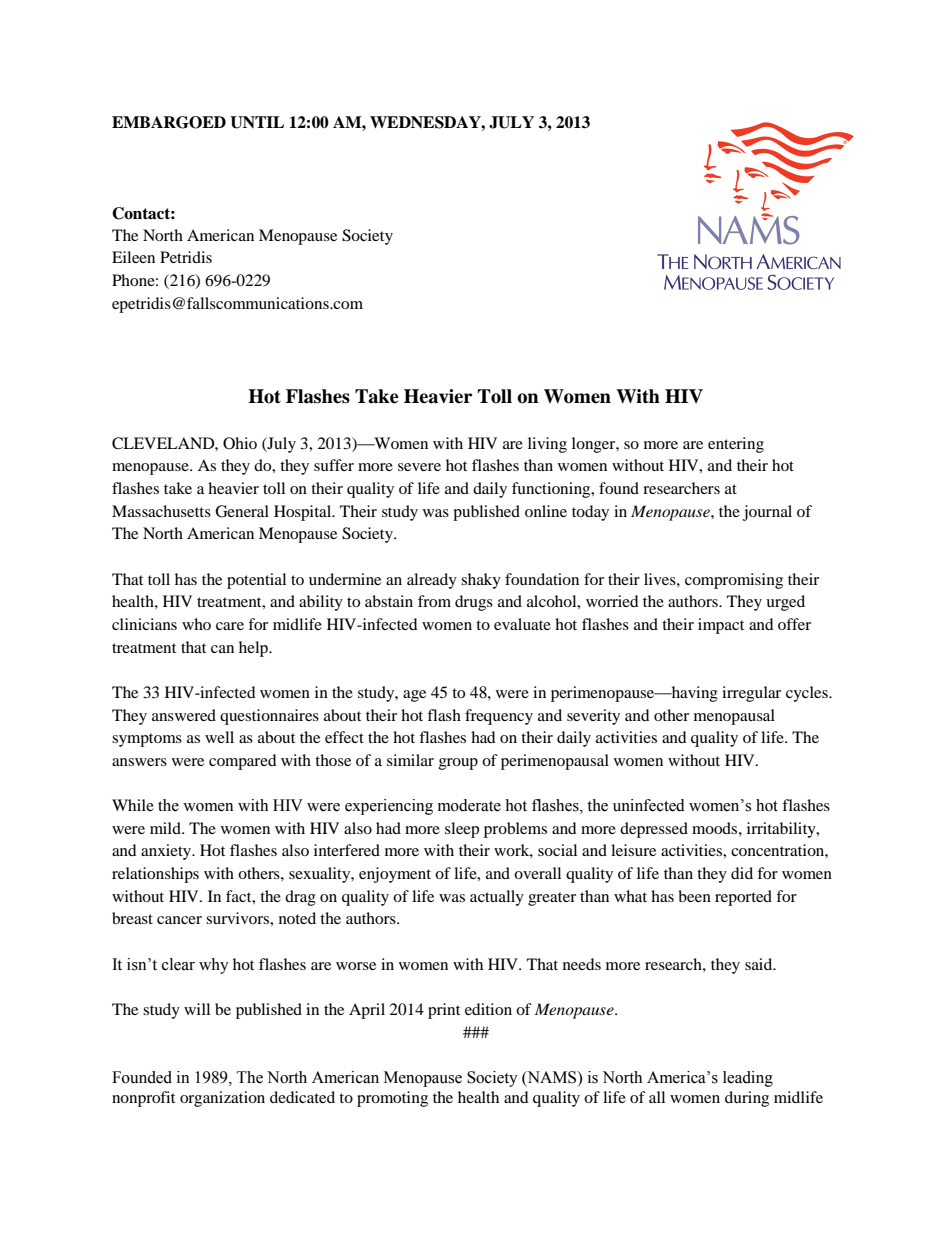 This screenshot has width=952, height=1233. I want to click on print, so click(444, 1011).
